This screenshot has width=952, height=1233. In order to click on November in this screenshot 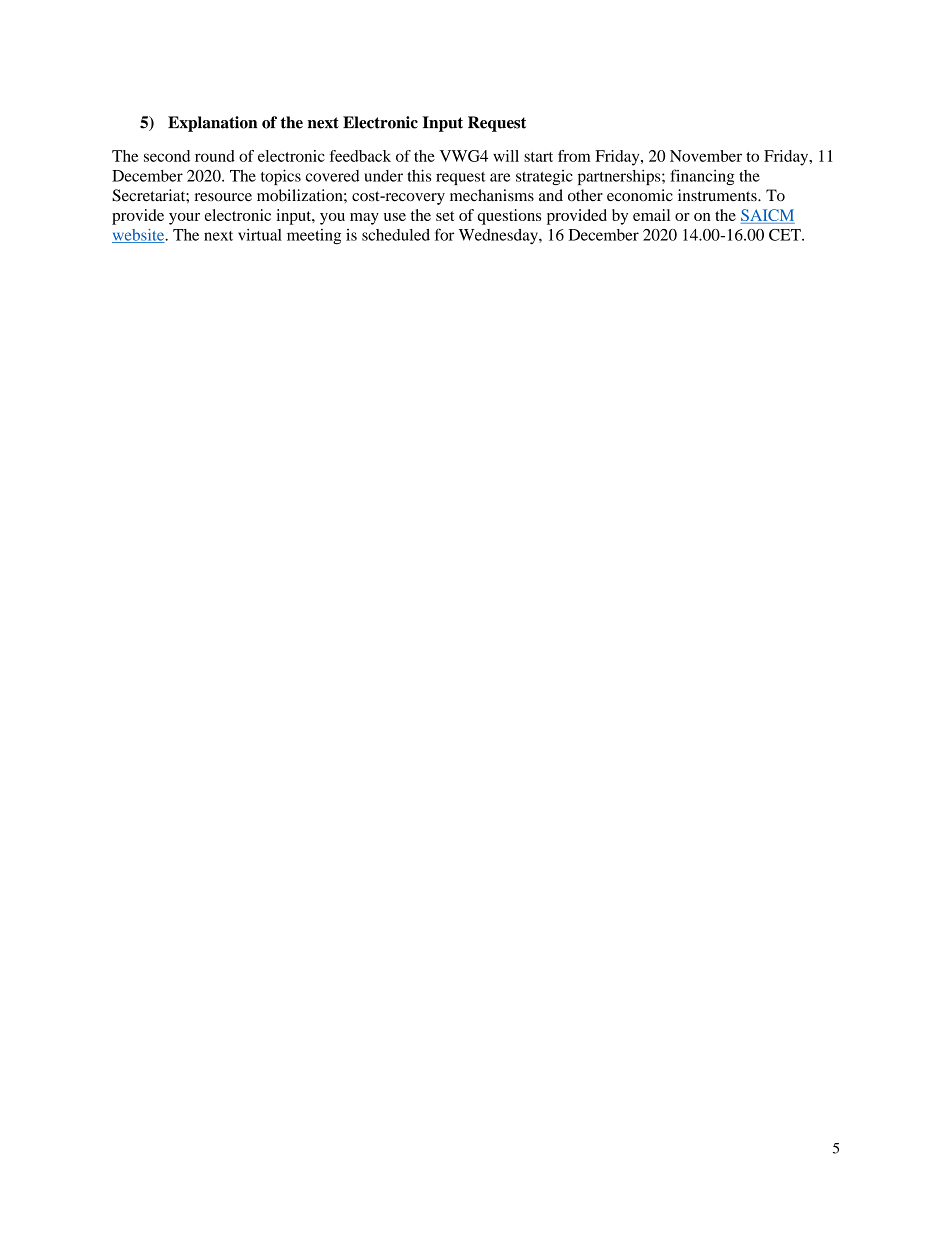, I will do `click(706, 156)`.
